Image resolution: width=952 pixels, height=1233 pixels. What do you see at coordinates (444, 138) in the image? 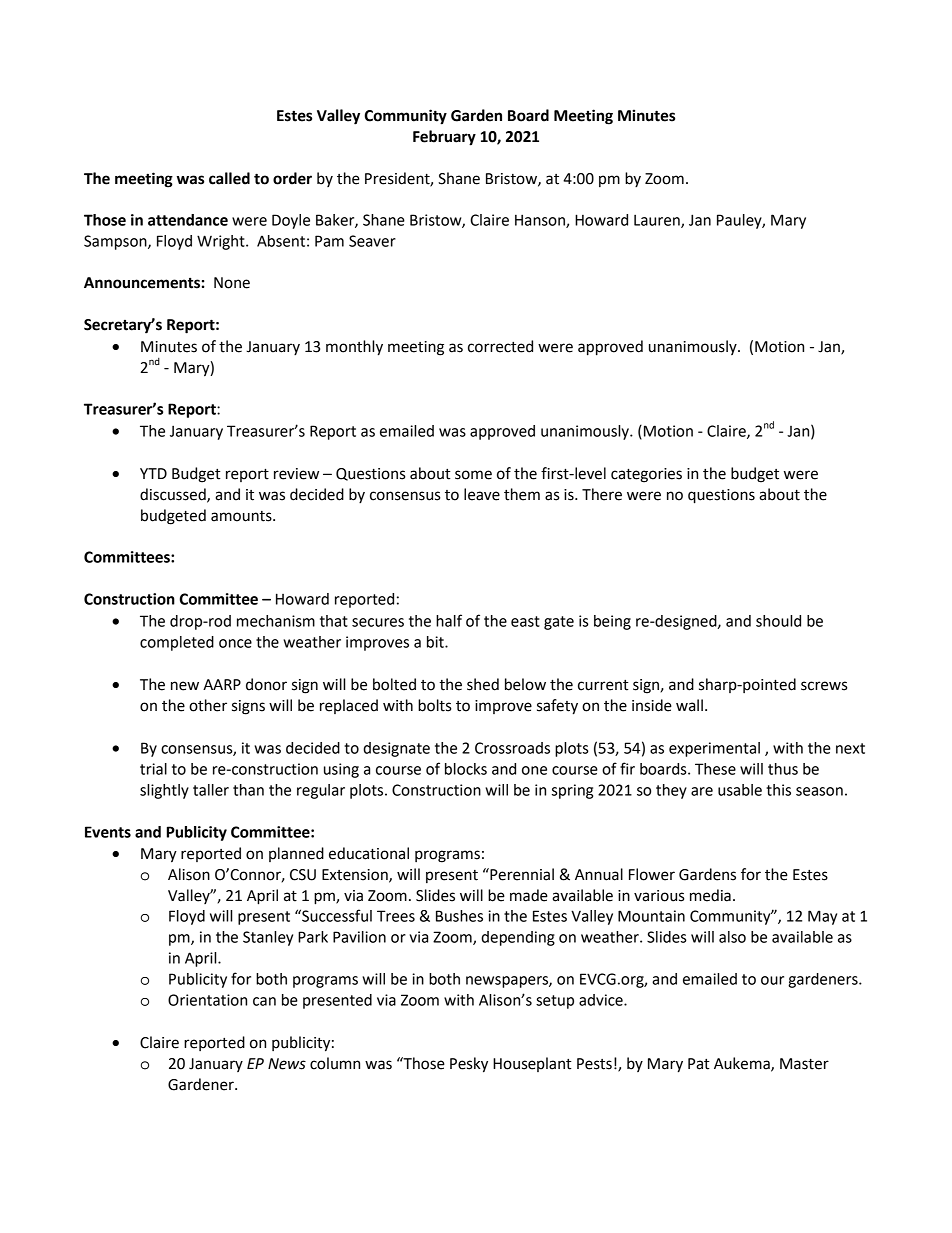
I see `February` at bounding box center [444, 138].
